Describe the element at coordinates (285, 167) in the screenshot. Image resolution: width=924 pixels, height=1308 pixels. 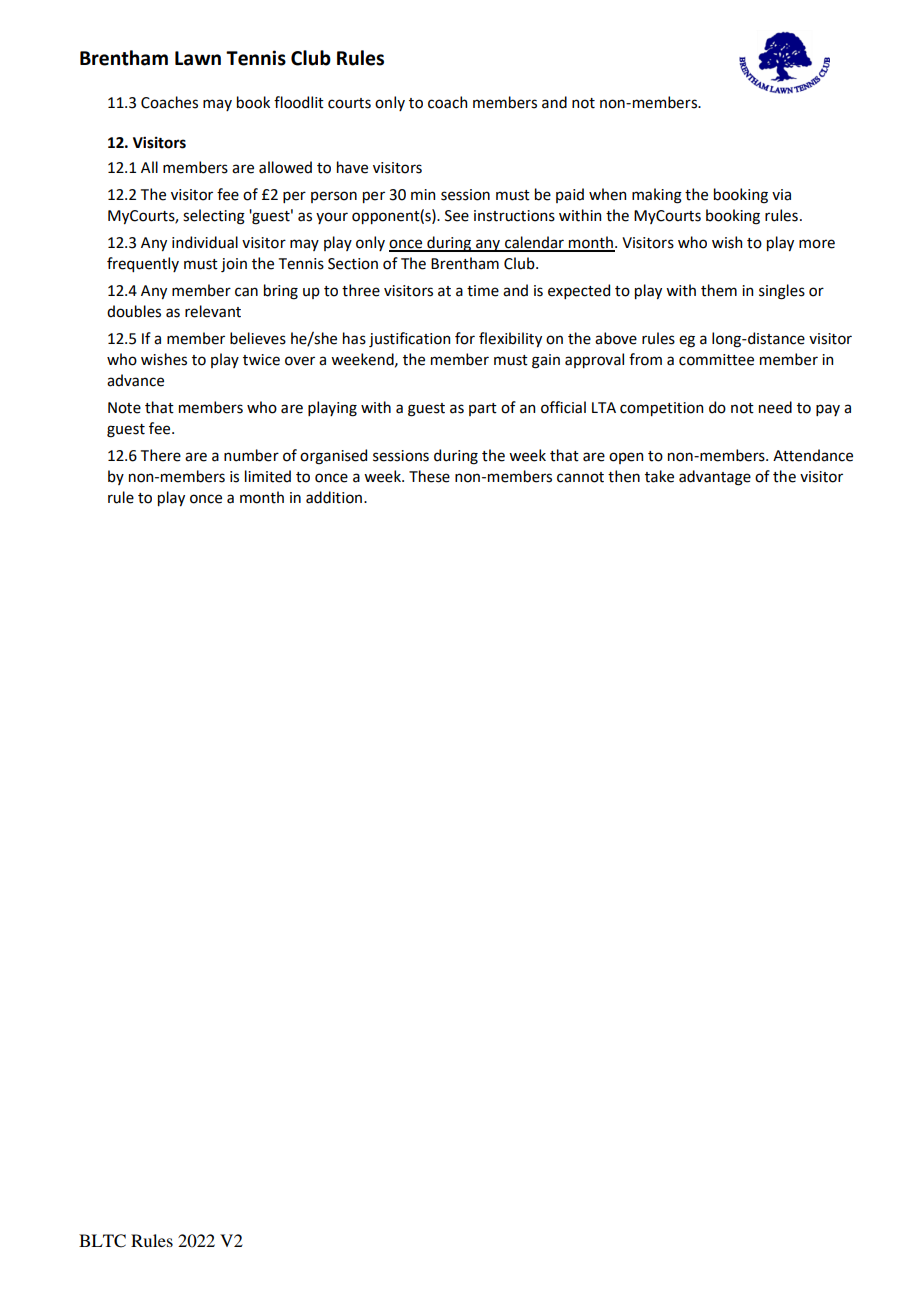
I see `allowed` at that location.
